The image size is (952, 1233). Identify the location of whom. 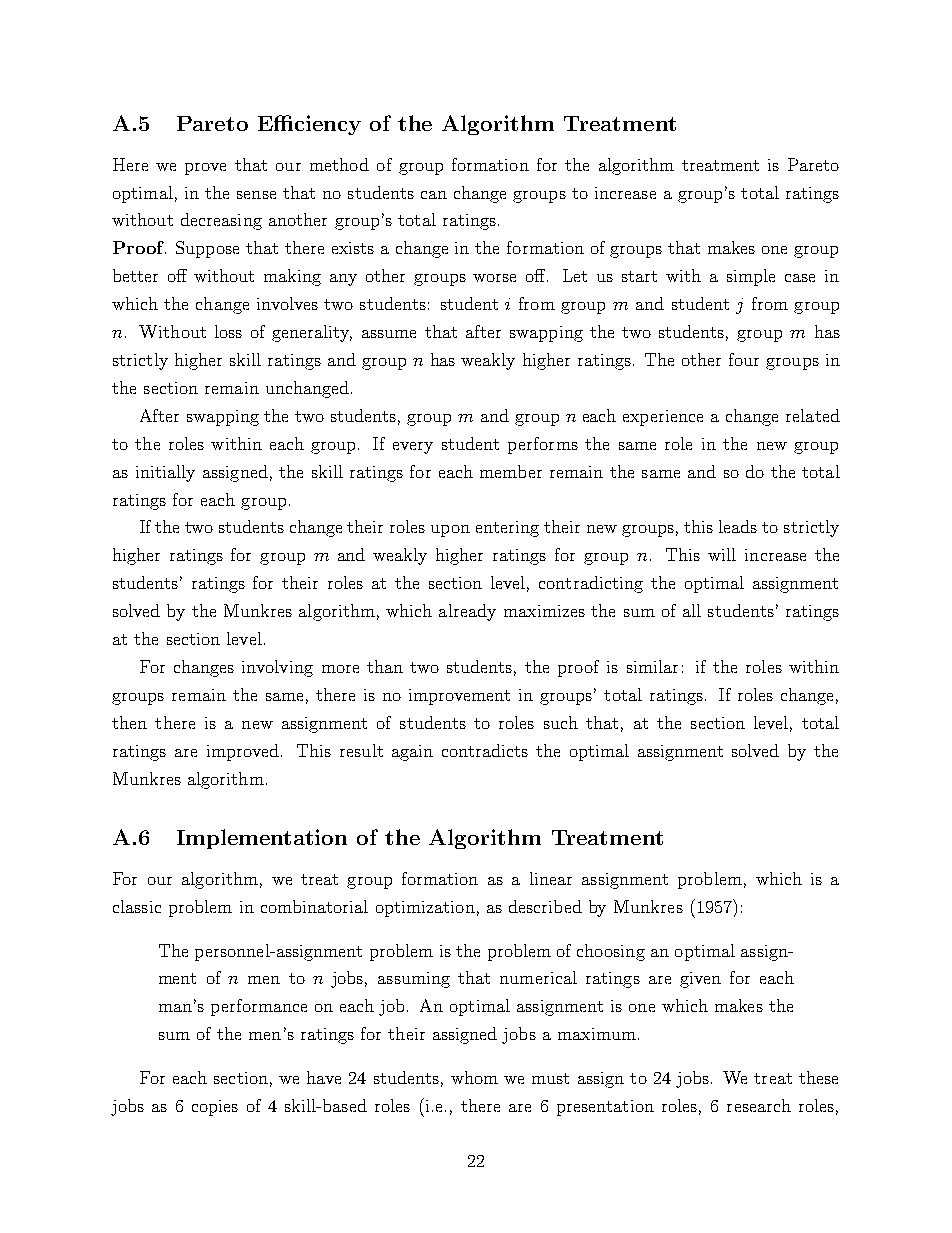
(474, 1077).
